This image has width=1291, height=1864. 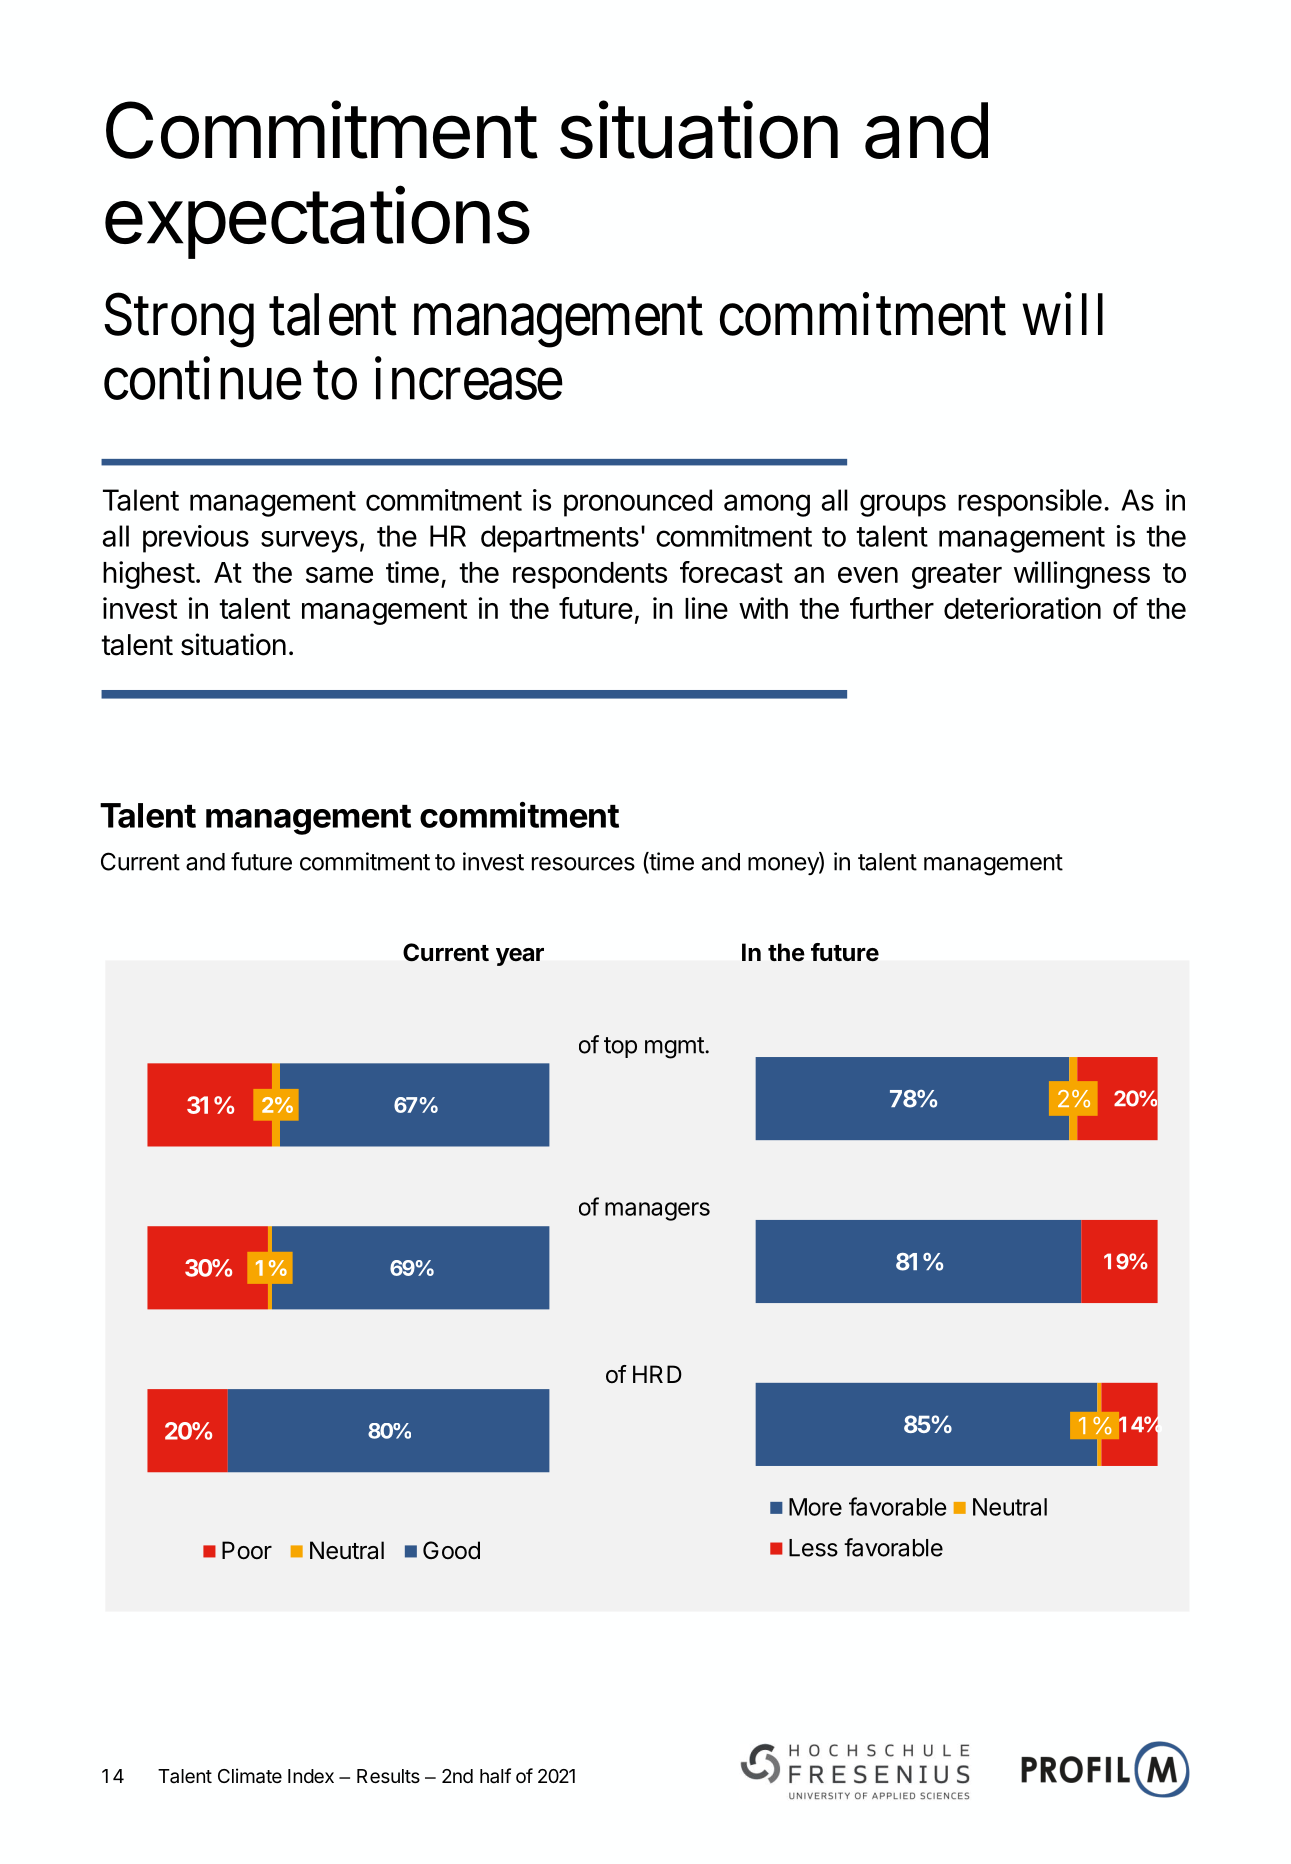 I want to click on Index, so click(x=311, y=1776).
